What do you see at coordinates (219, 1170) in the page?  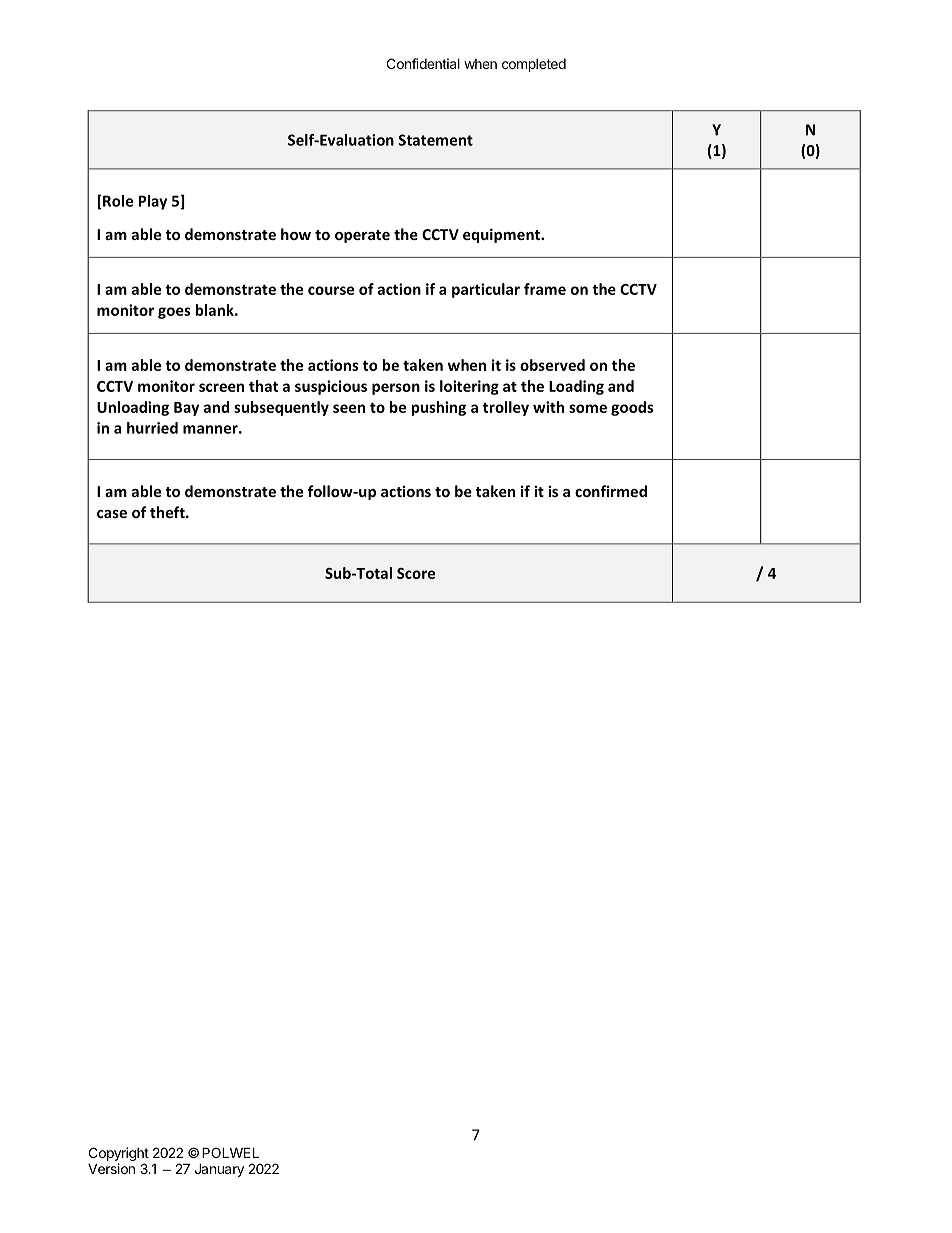 I see `January` at bounding box center [219, 1170].
